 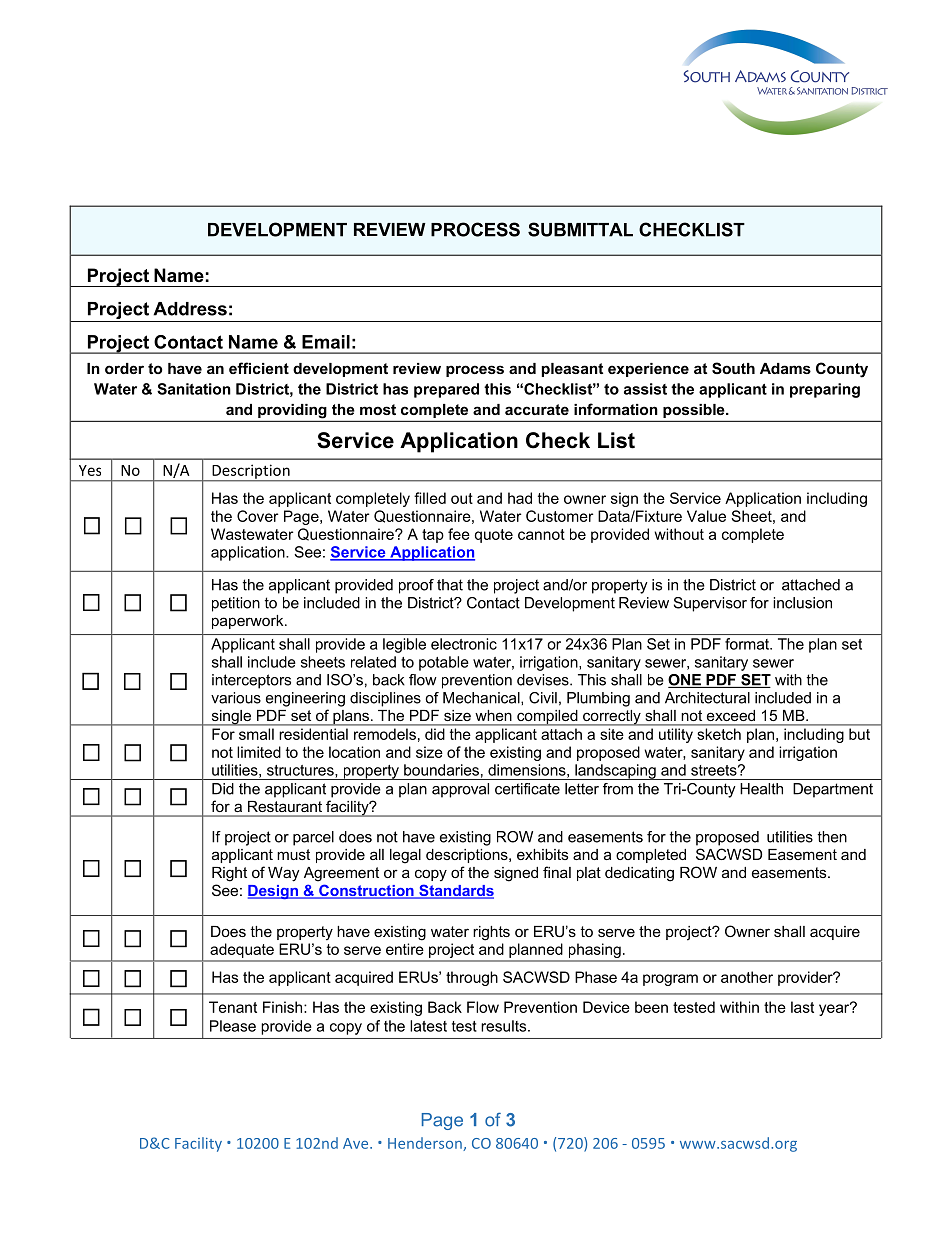 What do you see at coordinates (236, 698) in the image?
I see `various` at bounding box center [236, 698].
